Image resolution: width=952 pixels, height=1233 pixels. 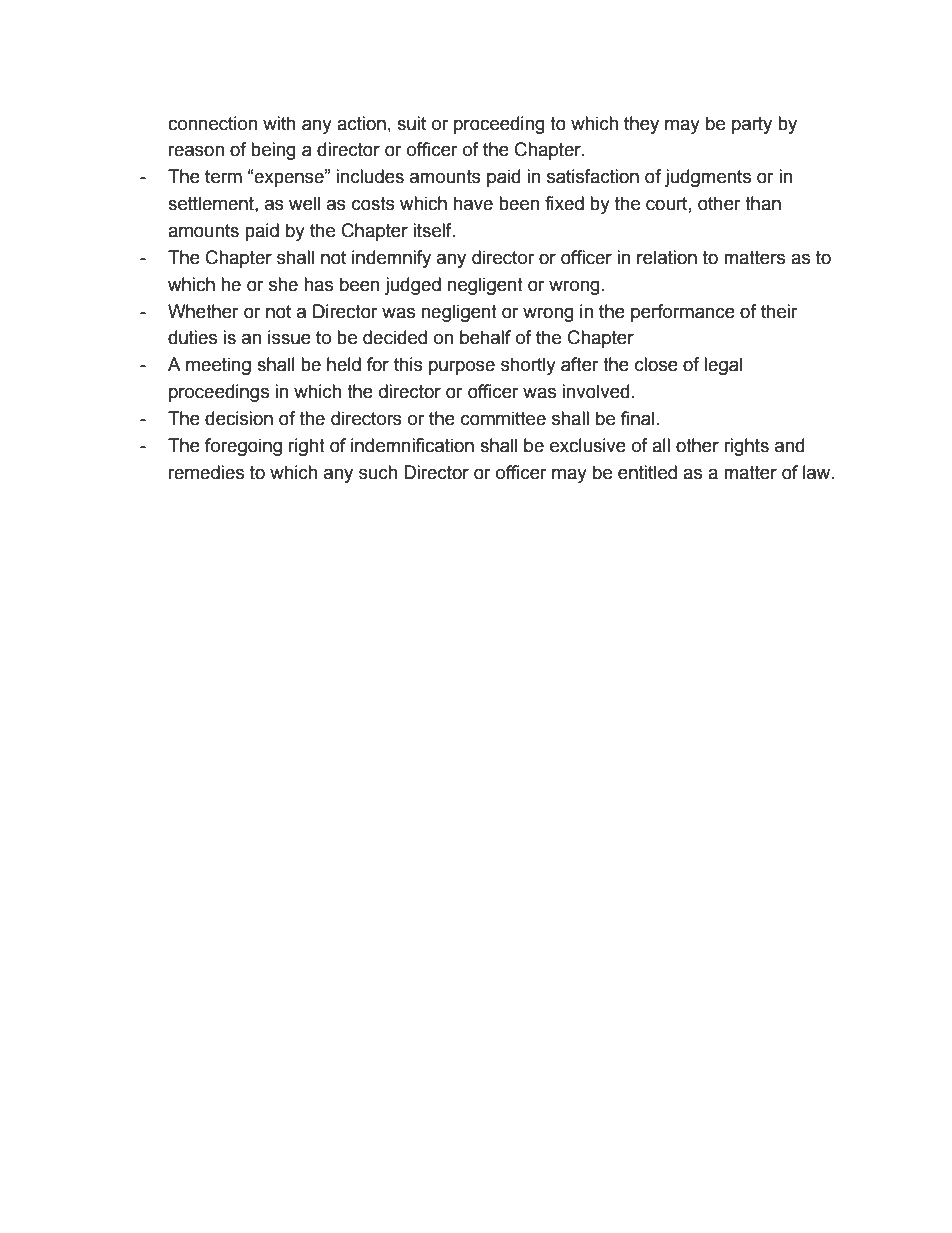 I want to click on she, so click(x=283, y=284).
